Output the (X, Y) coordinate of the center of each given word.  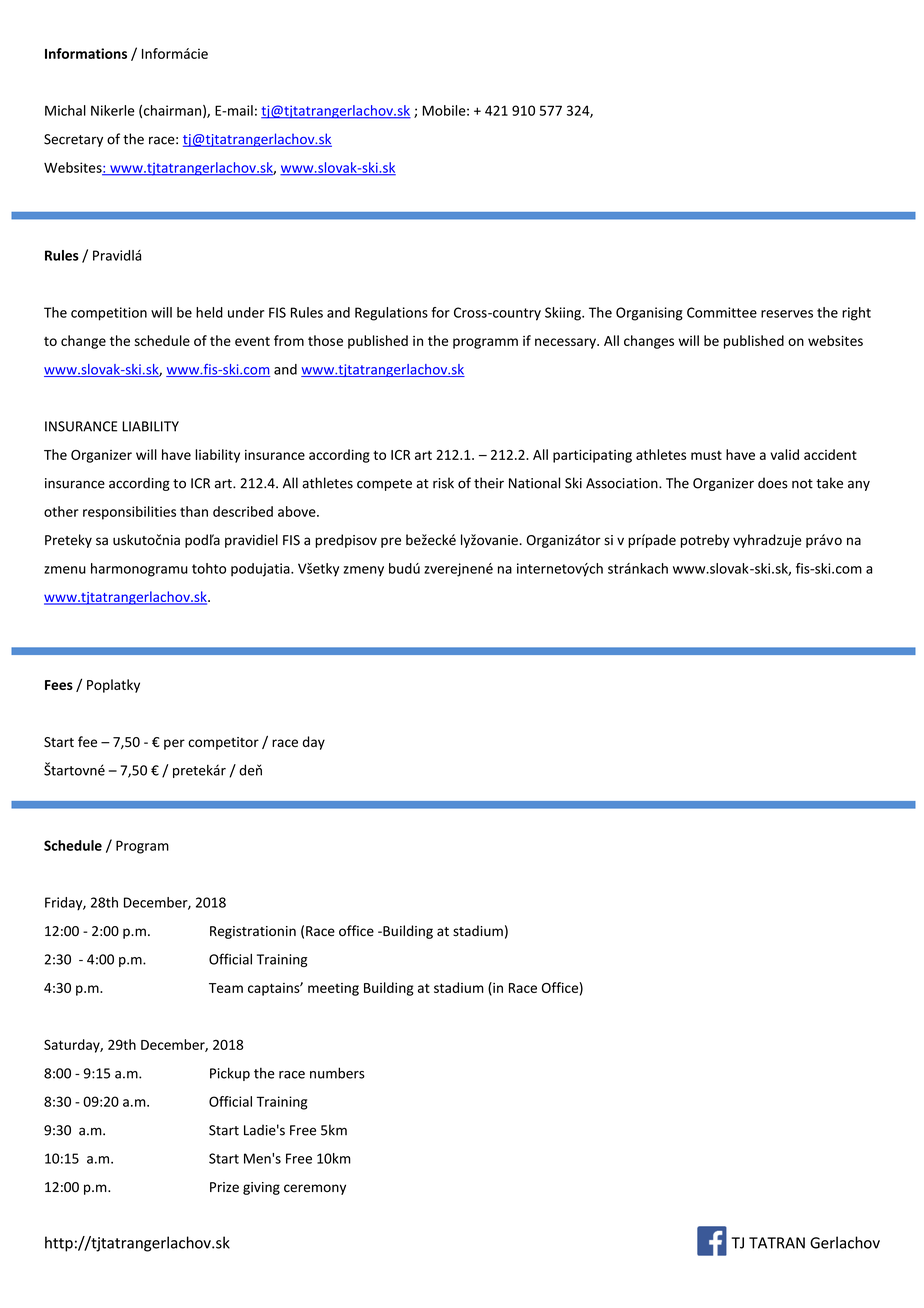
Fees (59, 685)
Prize (224, 1187)
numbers (337, 1073)
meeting (333, 989)
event (252, 341)
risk (443, 483)
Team (226, 988)
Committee (722, 312)
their (489, 483)
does (773, 483)
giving (261, 1188)
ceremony (315, 1189)
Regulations (391, 314)
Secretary (73, 140)
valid (784, 454)
